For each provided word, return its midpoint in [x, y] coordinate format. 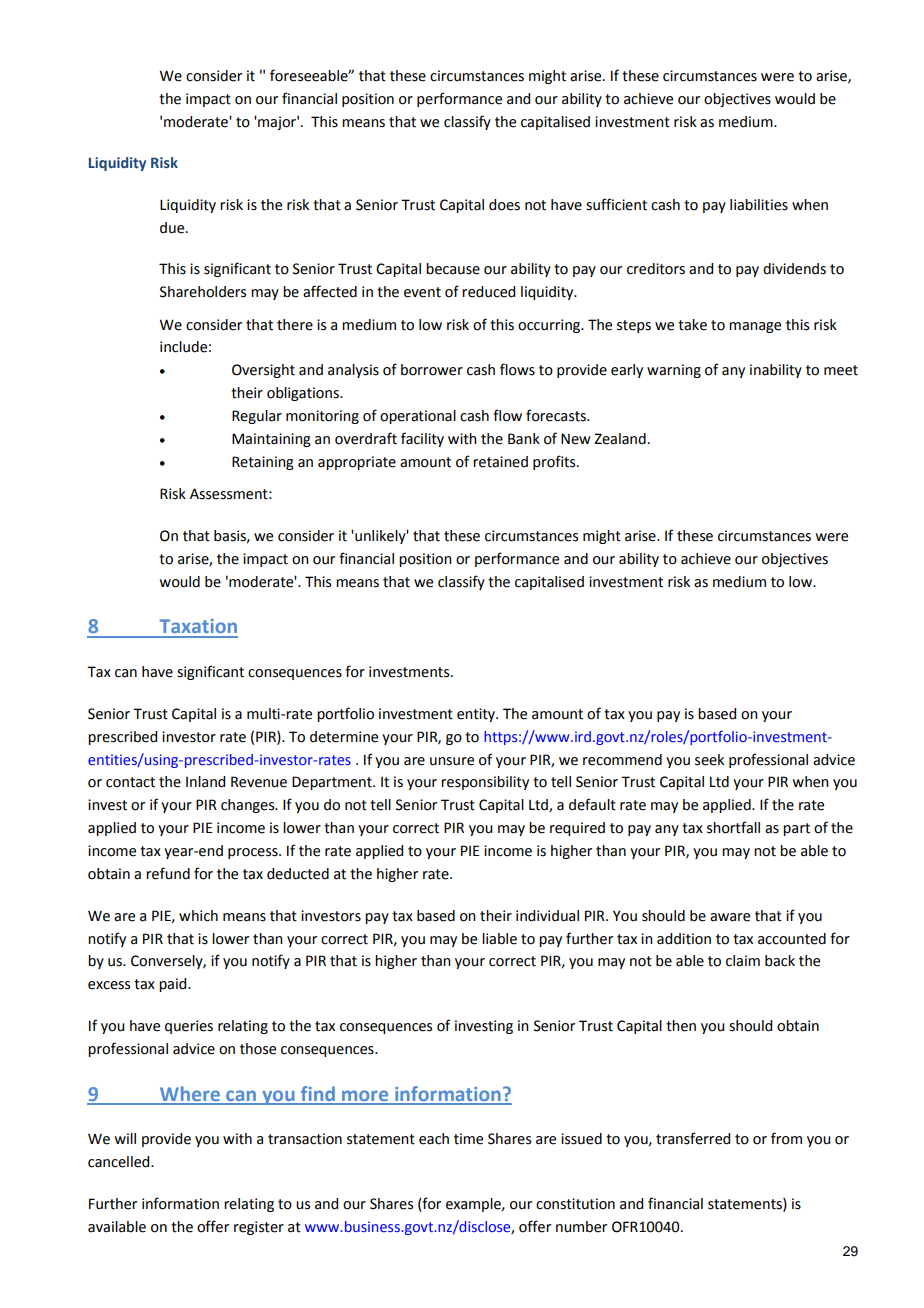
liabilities [759, 205]
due [173, 228]
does [504, 205]
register [259, 1228]
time [468, 1139]
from [786, 1138]
